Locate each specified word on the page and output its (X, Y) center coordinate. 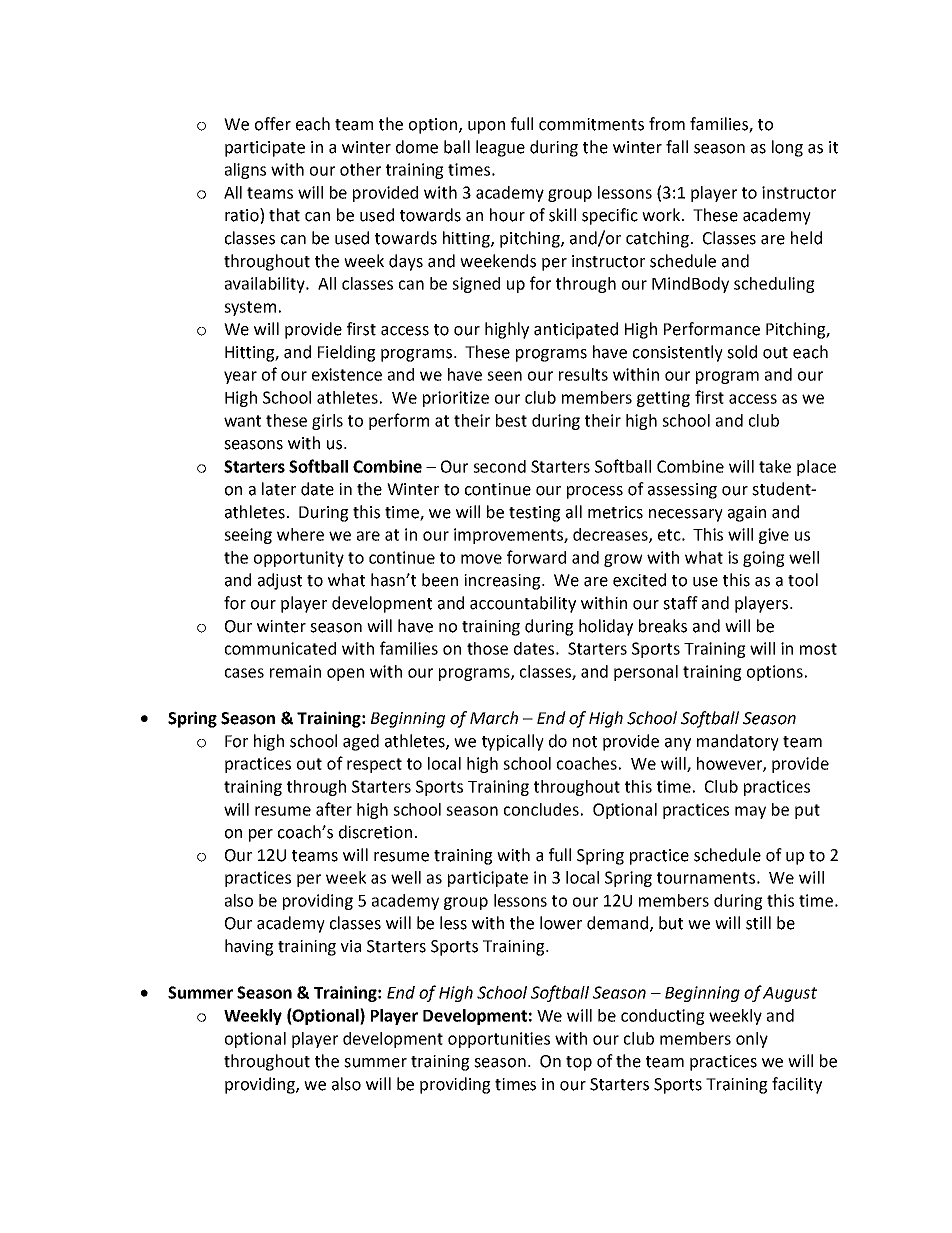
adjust (280, 581)
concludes (541, 809)
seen (504, 376)
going (764, 559)
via (351, 946)
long (787, 148)
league (500, 148)
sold (742, 352)
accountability (523, 604)
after (334, 809)
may (750, 812)
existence (347, 374)
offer (273, 124)
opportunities (499, 1040)
